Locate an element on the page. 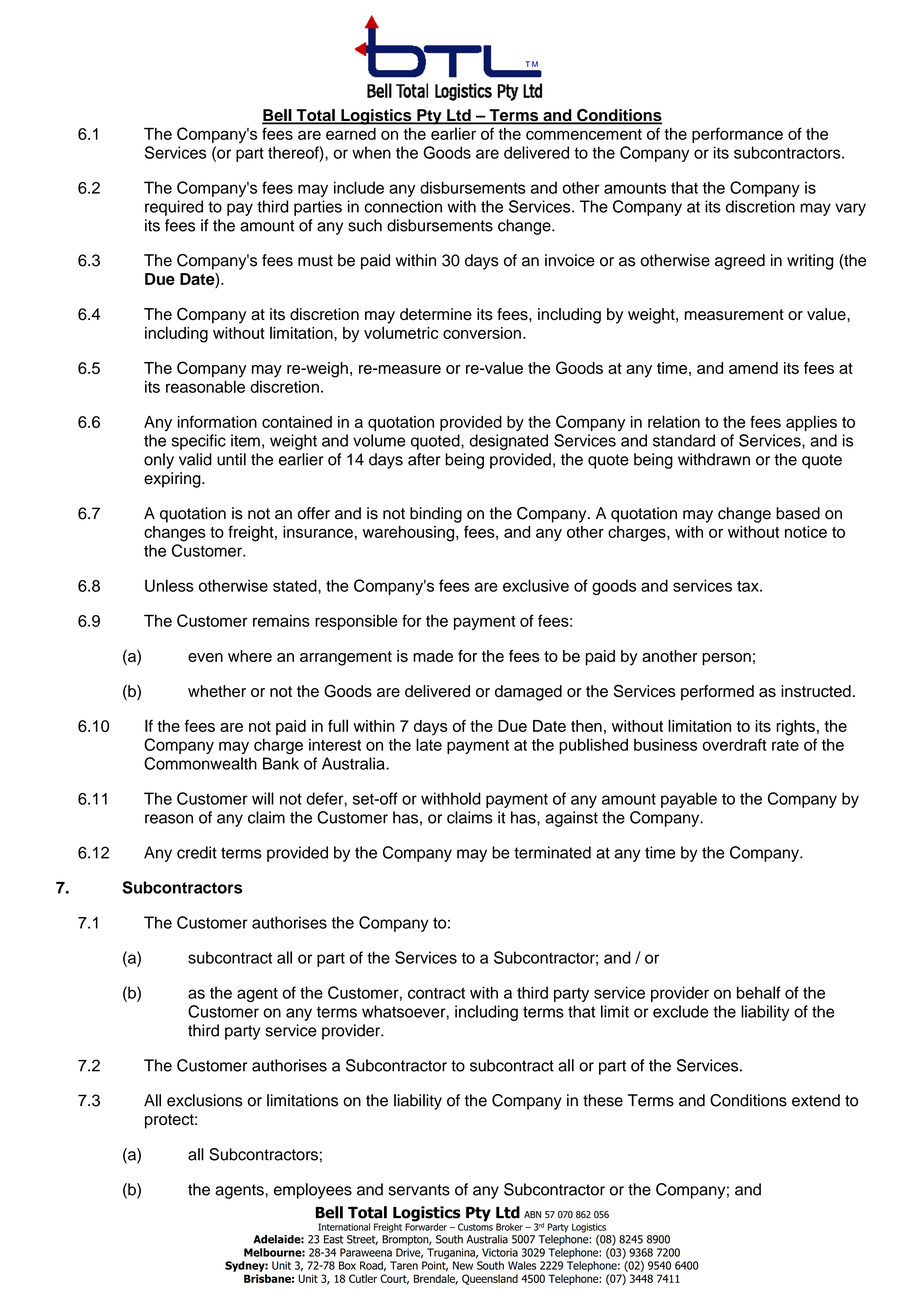 The width and height of the page is (924, 1308). designated is located at coordinates (508, 442).
